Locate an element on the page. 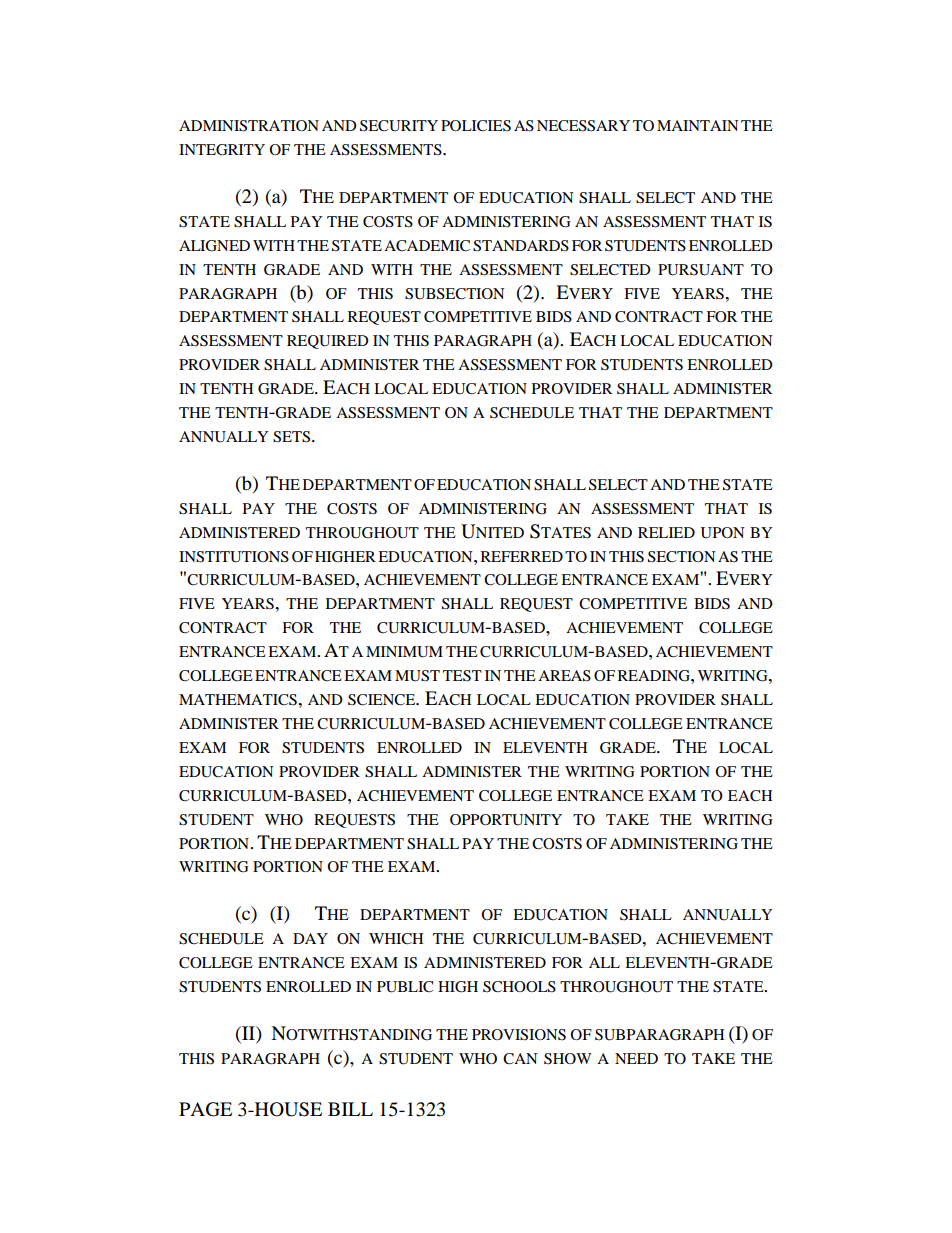 The height and width of the page is (1233, 952). RELIED is located at coordinates (666, 532).
